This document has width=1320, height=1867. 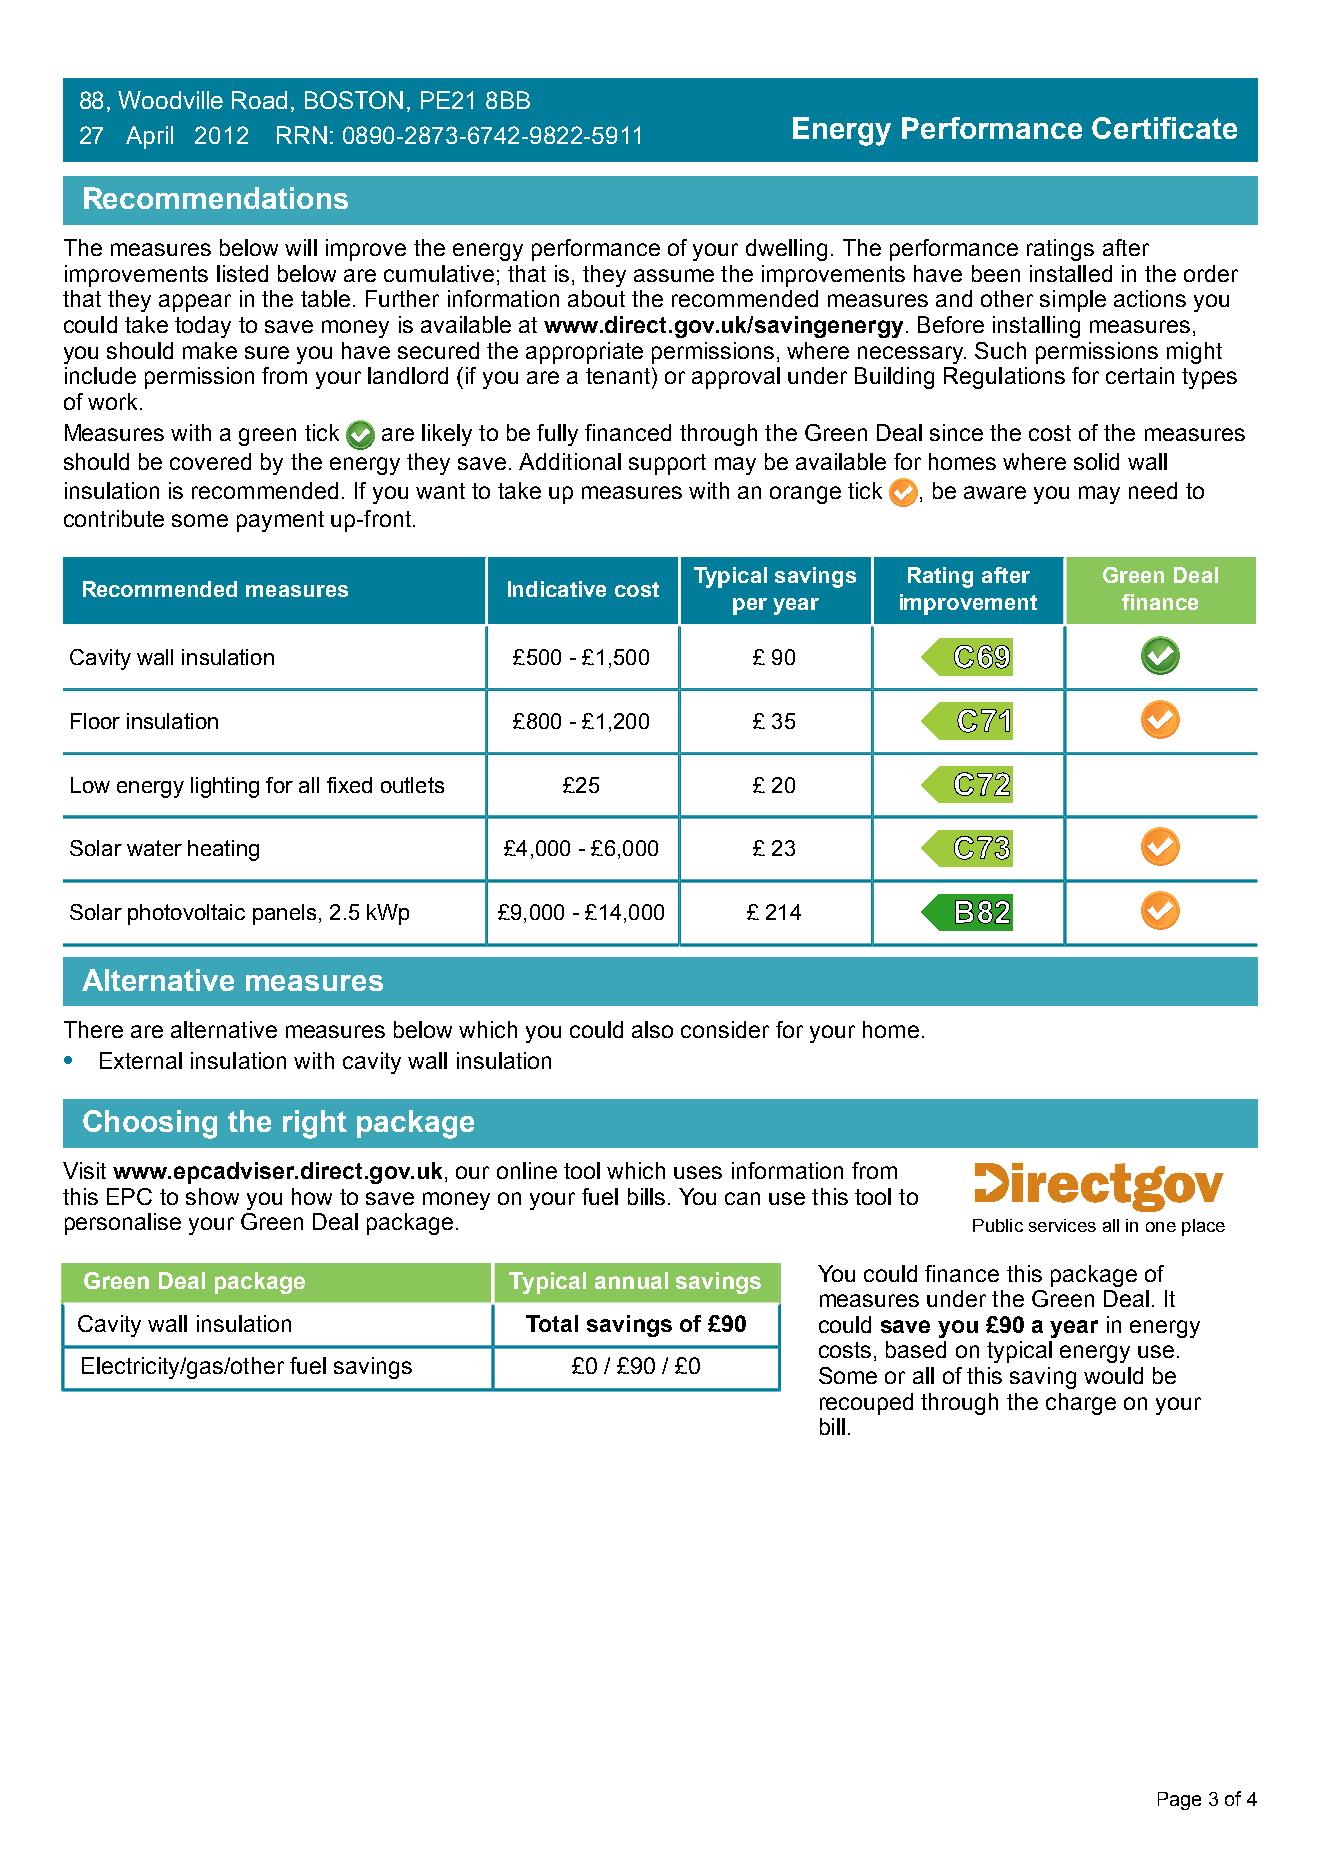 What do you see at coordinates (280, 521) in the document?
I see `payment` at bounding box center [280, 521].
